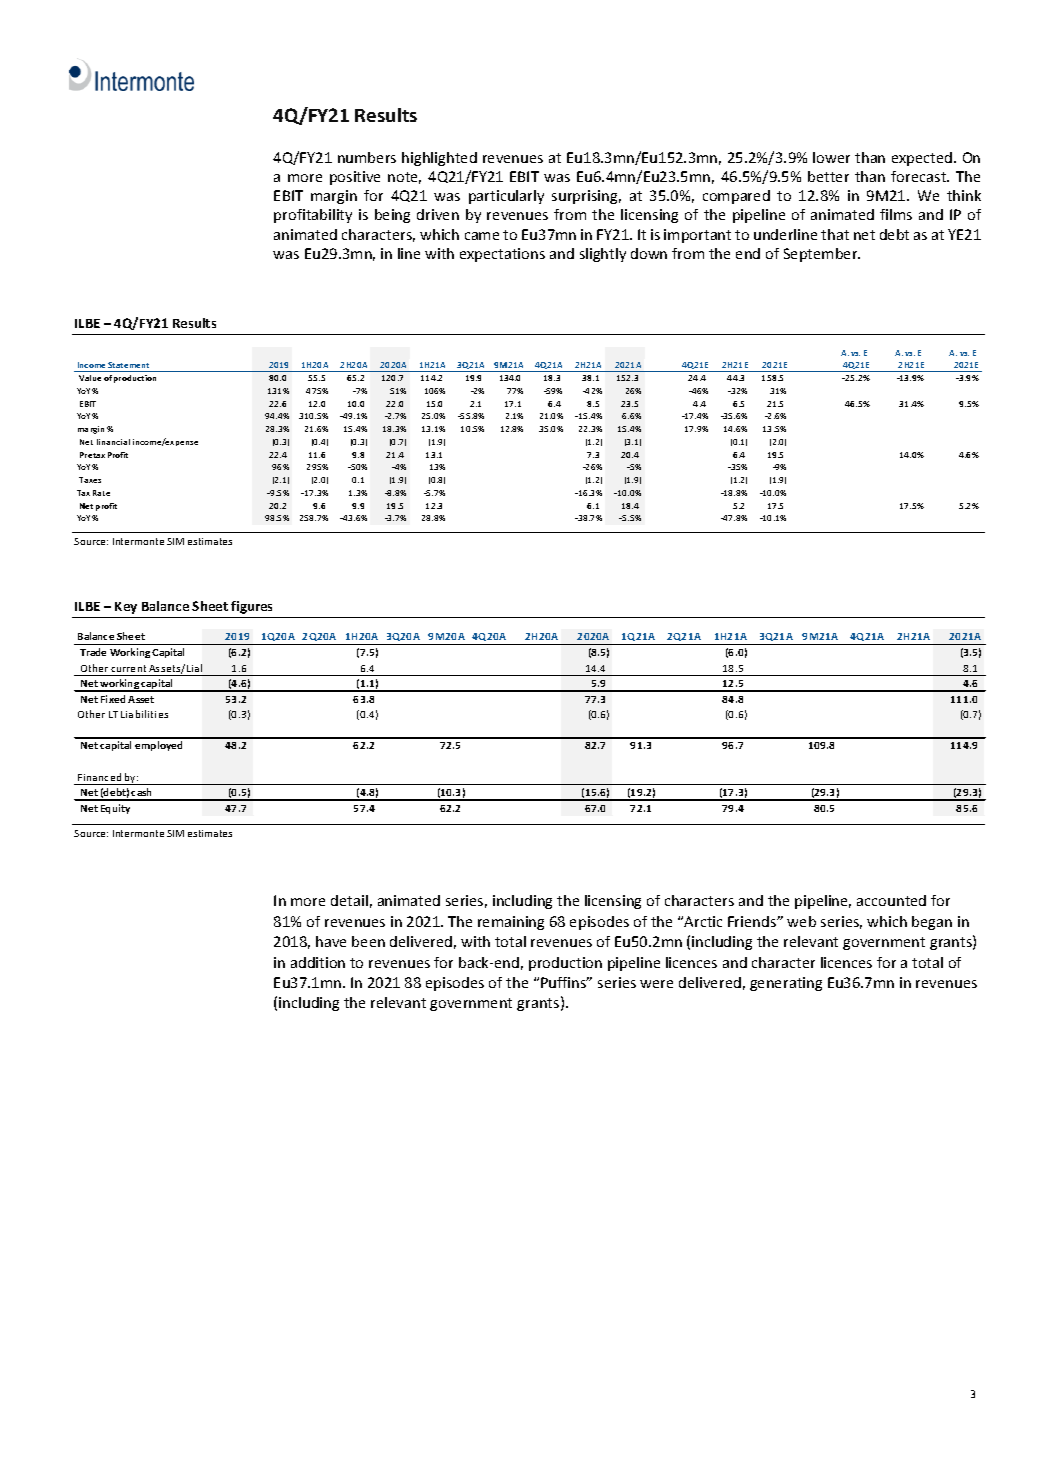 The width and height of the document is (1045, 1478). What do you see at coordinates (506, 197) in the document?
I see `particularly` at bounding box center [506, 197].
